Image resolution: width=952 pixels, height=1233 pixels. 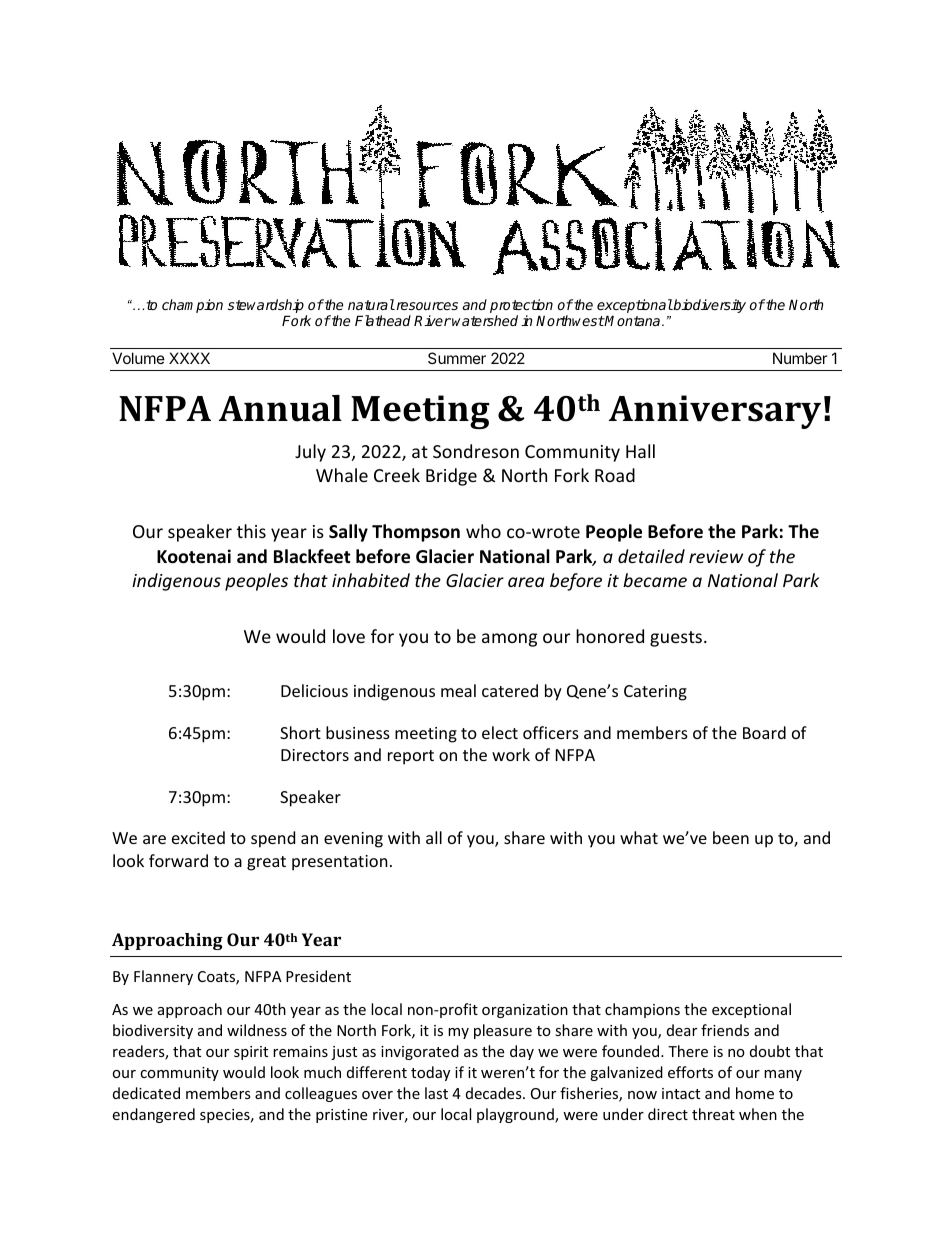 What do you see at coordinates (300, 732) in the screenshot?
I see `Short` at bounding box center [300, 732].
